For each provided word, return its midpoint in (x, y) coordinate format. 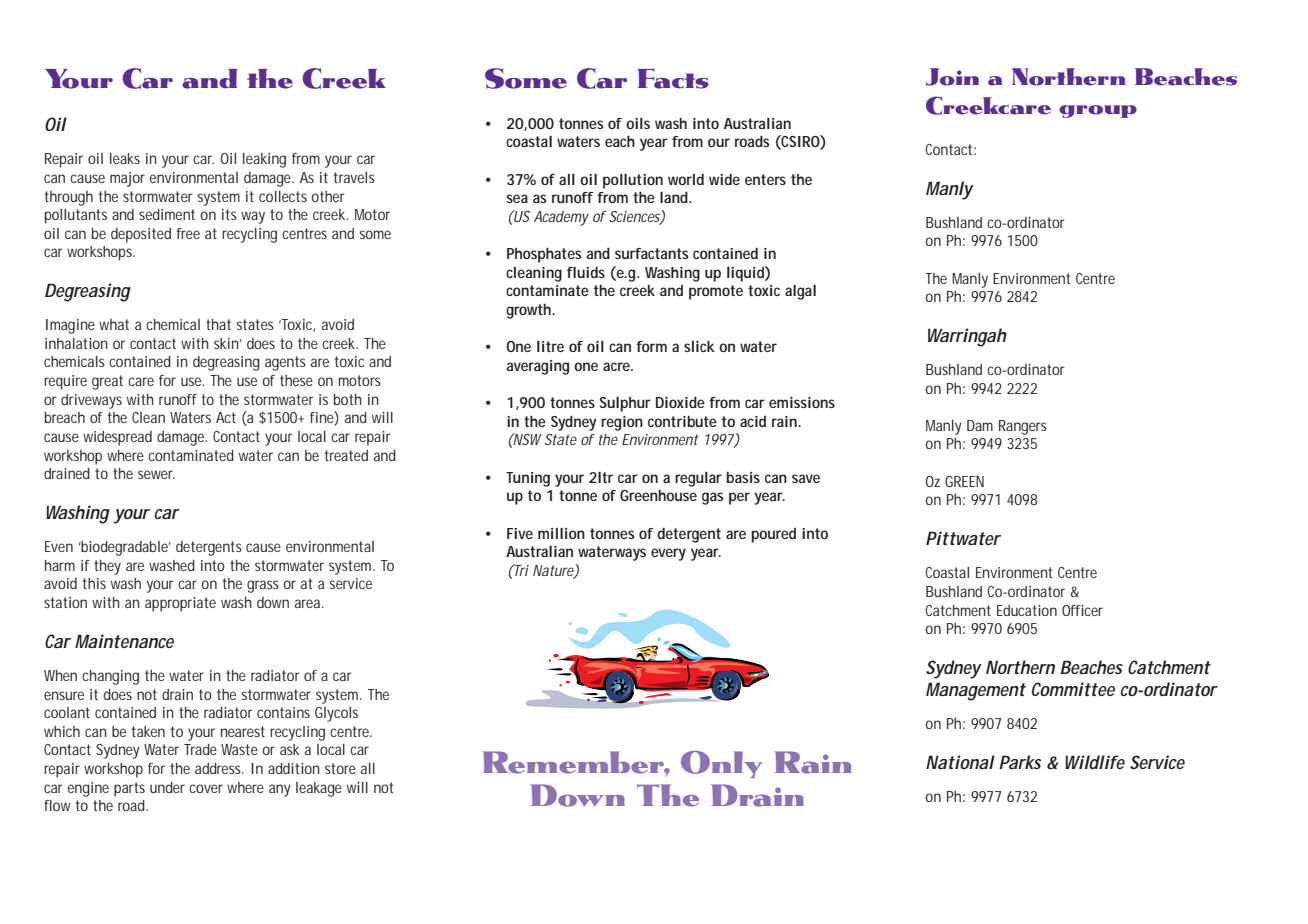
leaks (125, 158)
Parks (1020, 762)
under (167, 787)
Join (952, 77)
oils (638, 123)
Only (721, 764)
